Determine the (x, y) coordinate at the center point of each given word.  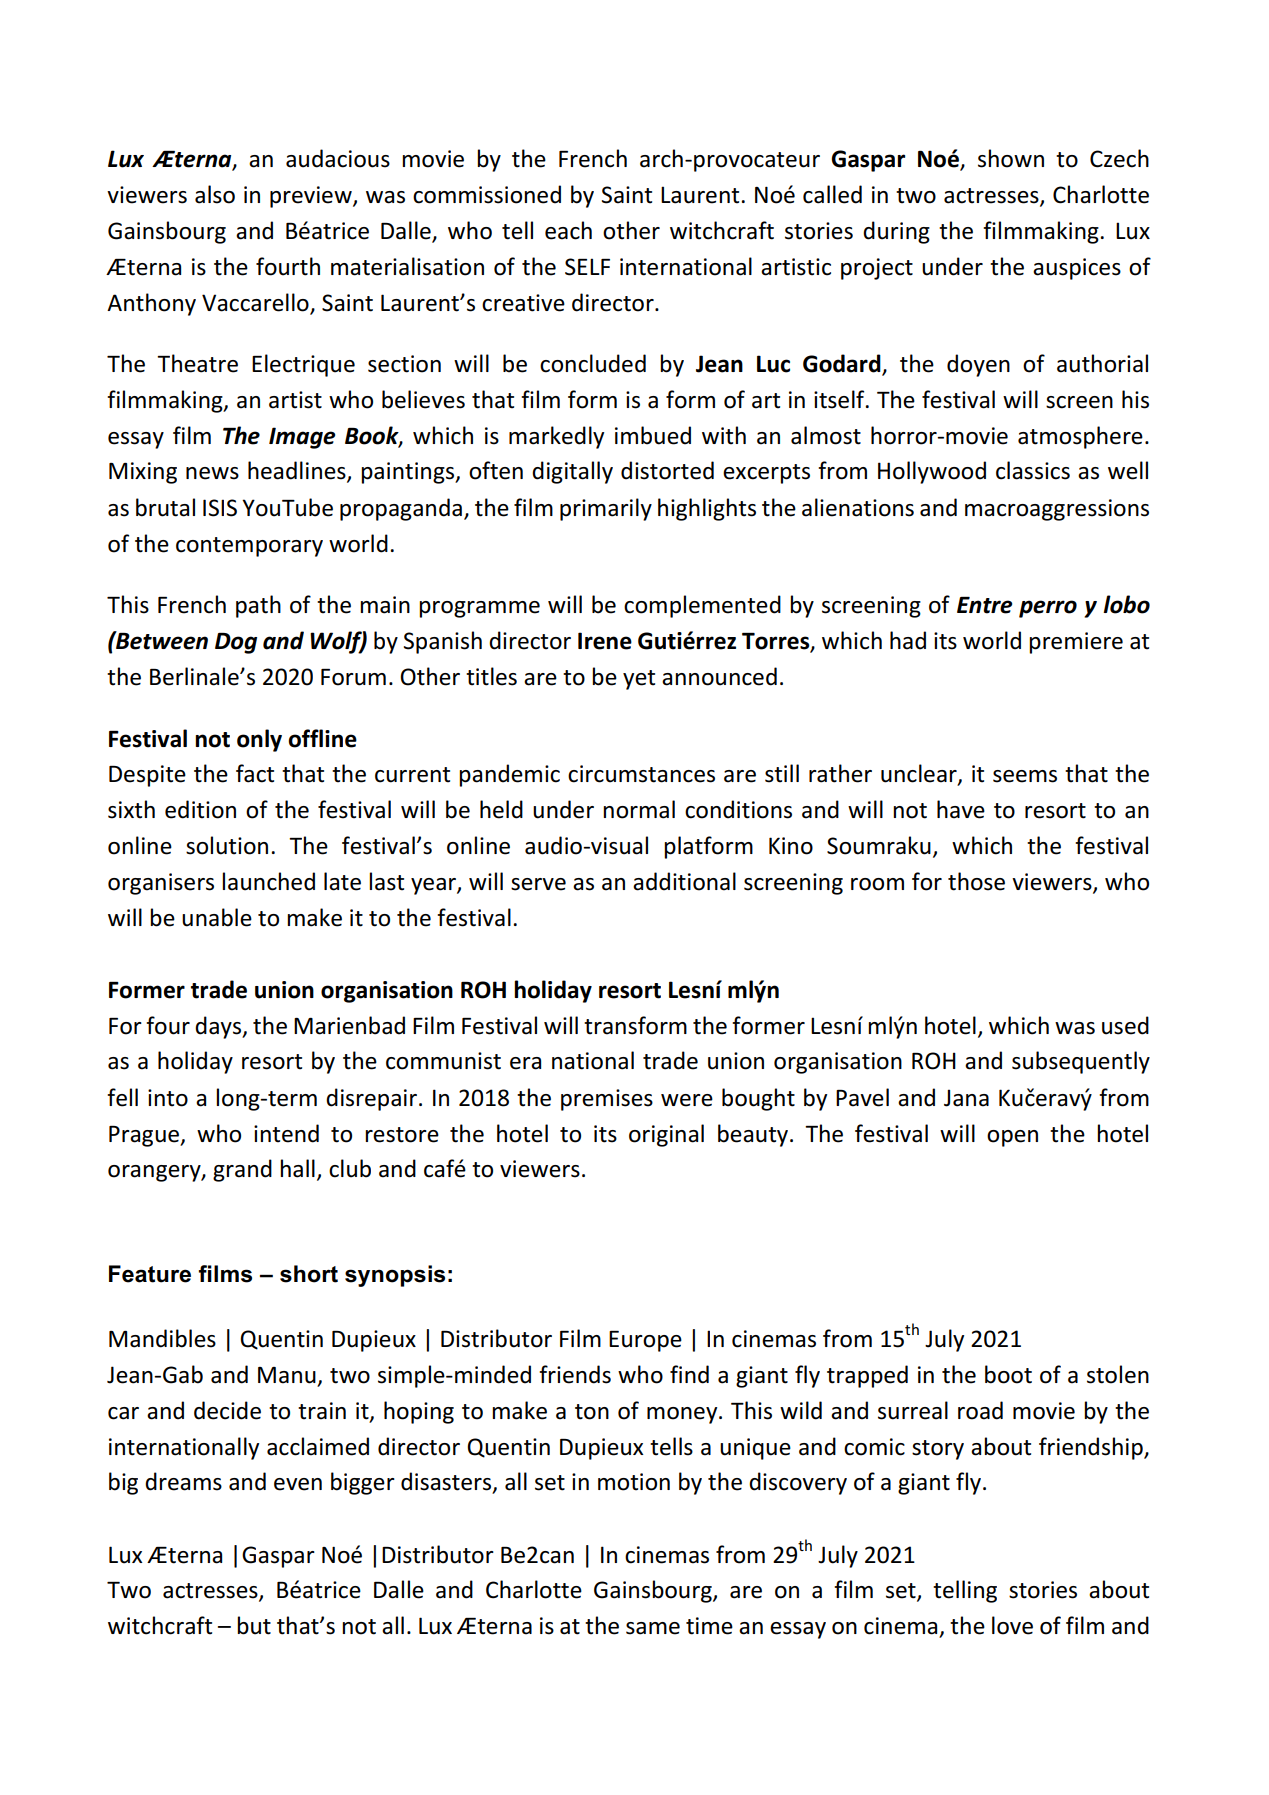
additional (684, 881)
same (653, 1628)
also (215, 194)
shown (1011, 158)
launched (268, 881)
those (976, 881)
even (298, 1484)
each (568, 230)
